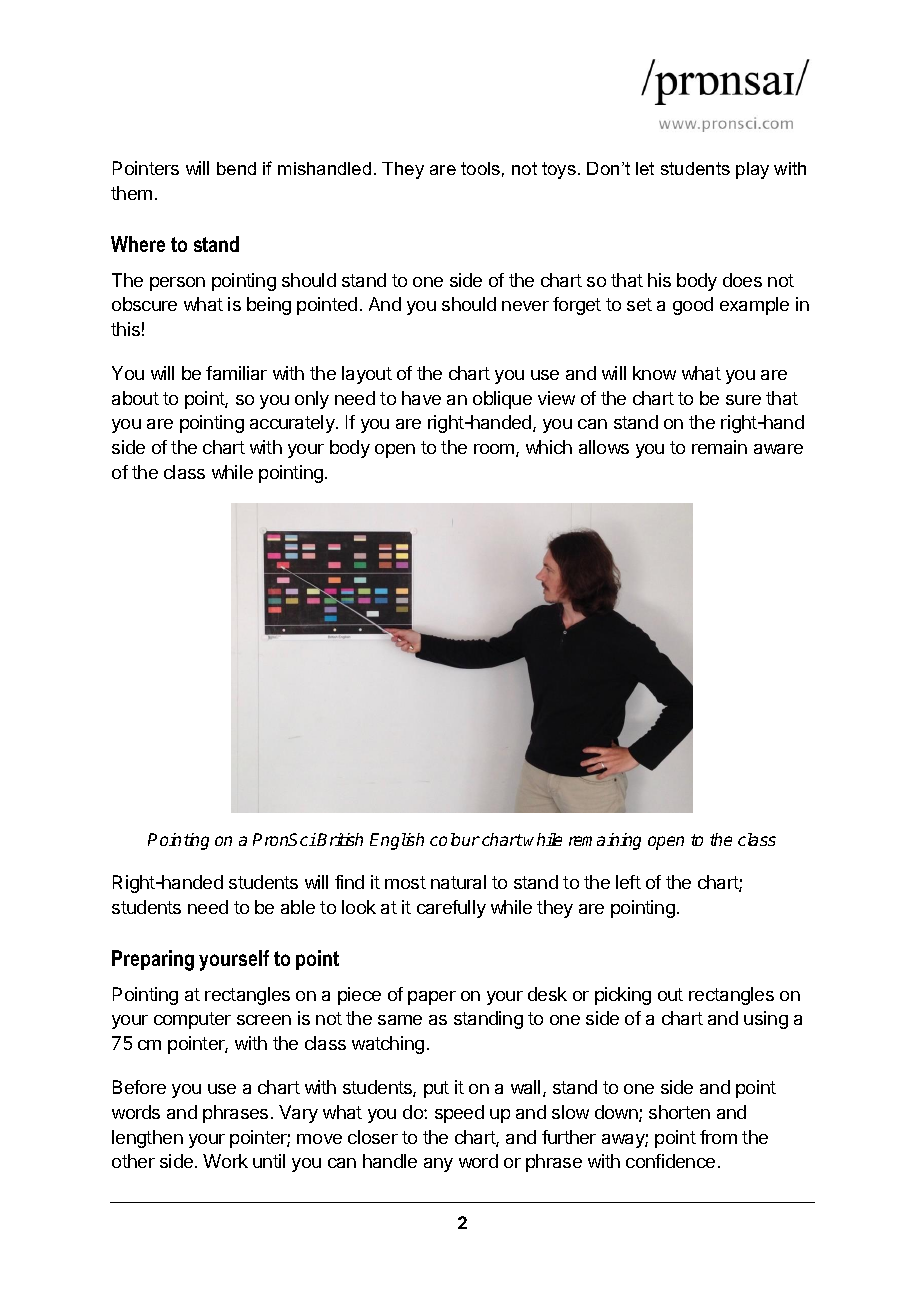 This image has width=924, height=1308. I want to click on left, so click(628, 882).
